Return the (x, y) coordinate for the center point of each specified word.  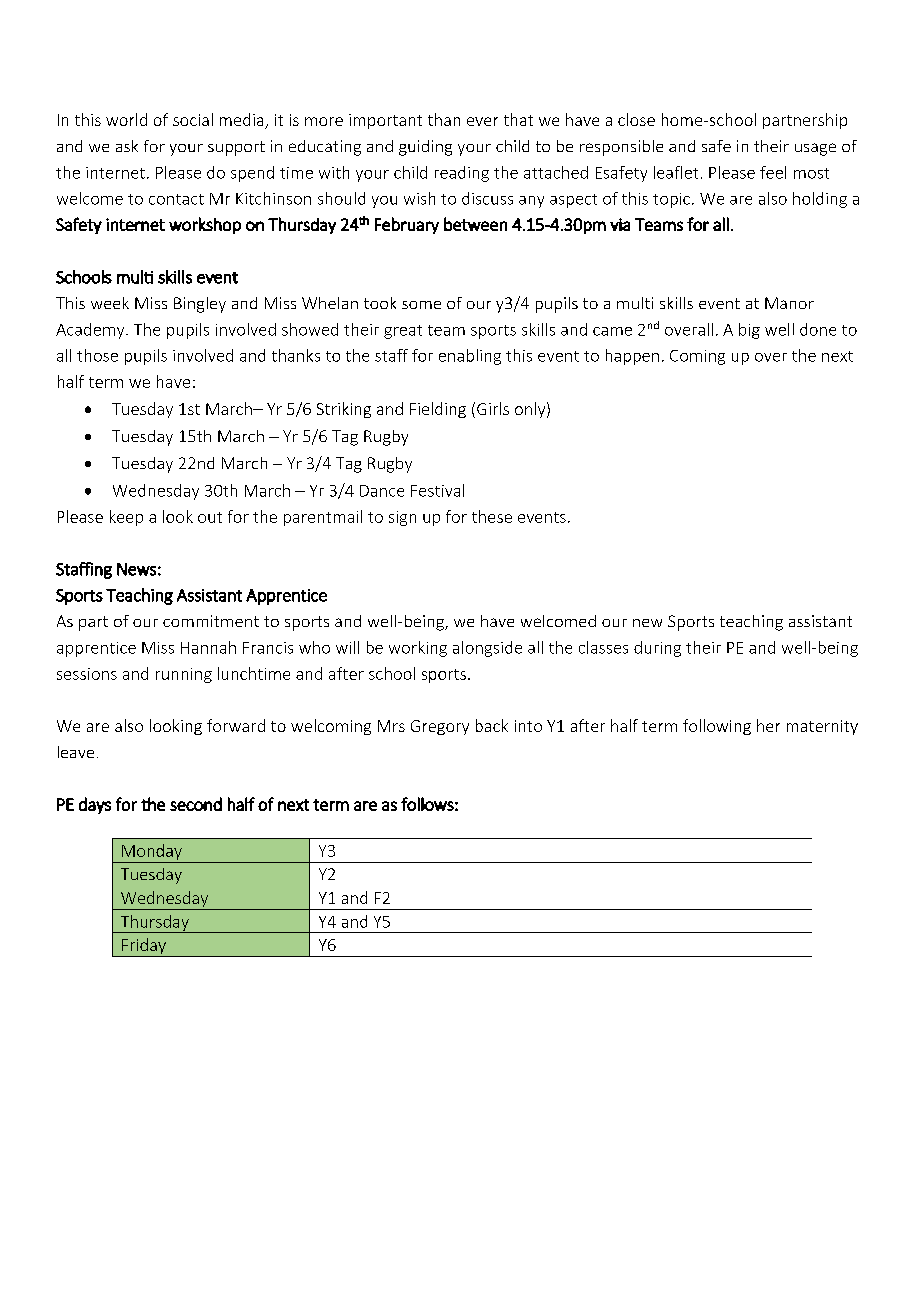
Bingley (200, 305)
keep (126, 518)
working (418, 649)
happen (632, 357)
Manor (789, 303)
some (421, 305)
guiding (425, 148)
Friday (144, 947)
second (196, 804)
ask (127, 146)
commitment (211, 621)
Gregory (440, 727)
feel (773, 172)
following (717, 727)
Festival (437, 490)
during (657, 649)
